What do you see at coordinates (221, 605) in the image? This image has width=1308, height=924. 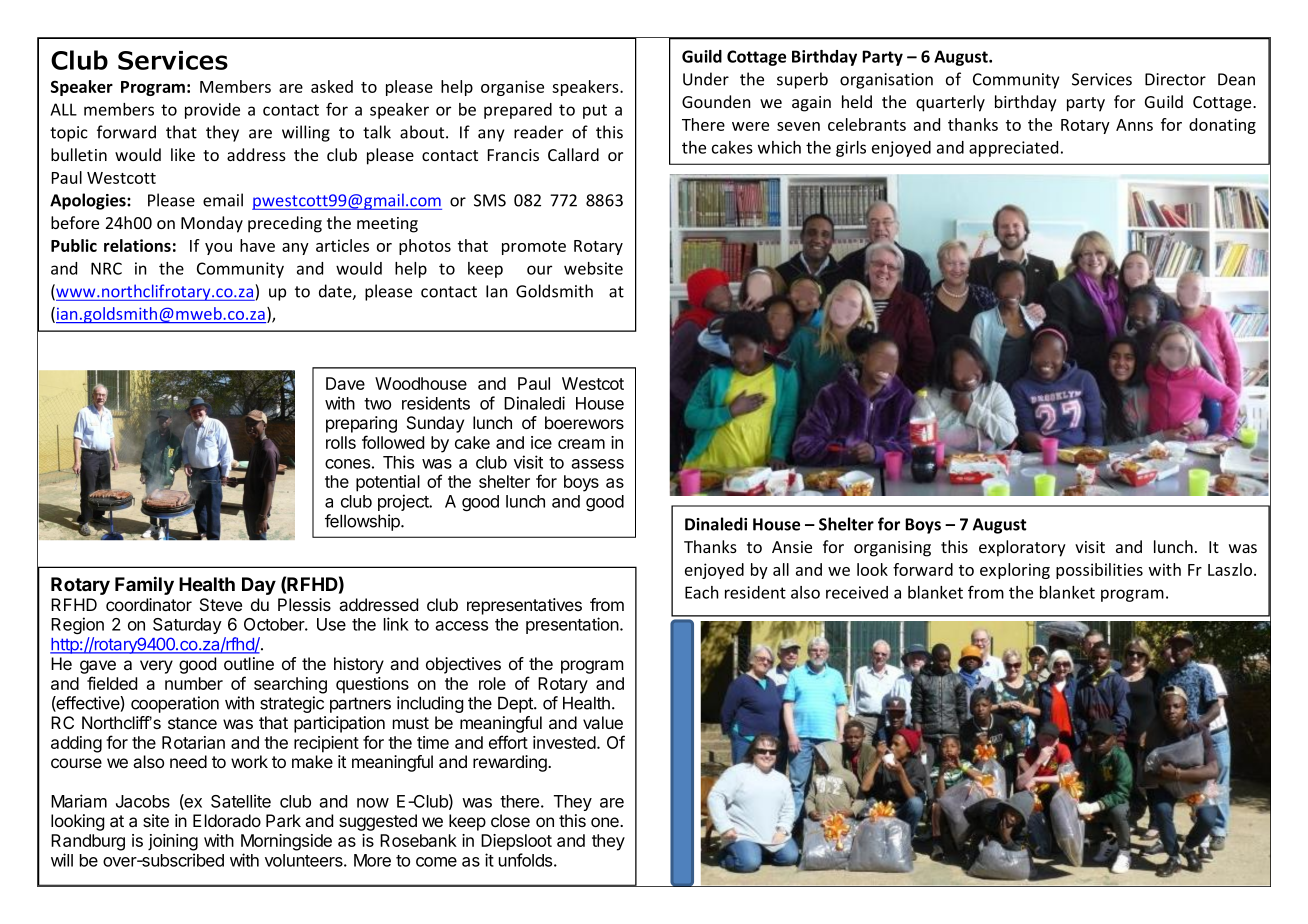 I see `Steve` at bounding box center [221, 605].
